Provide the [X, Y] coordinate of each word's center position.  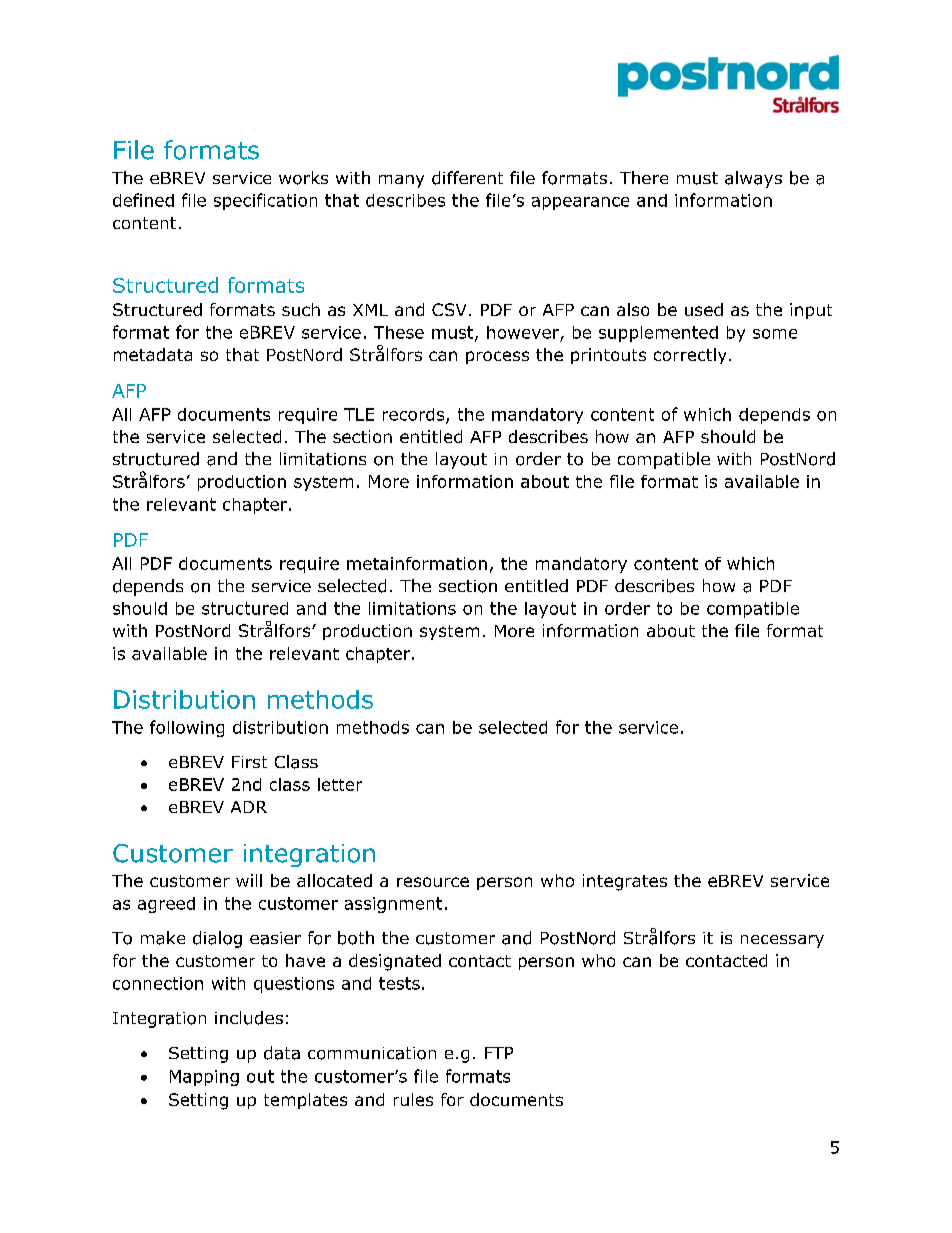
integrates [625, 882]
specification [265, 201]
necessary [782, 941]
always [753, 179]
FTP [499, 1053]
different [467, 178]
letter [340, 784]
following [187, 728]
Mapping [204, 1078]
